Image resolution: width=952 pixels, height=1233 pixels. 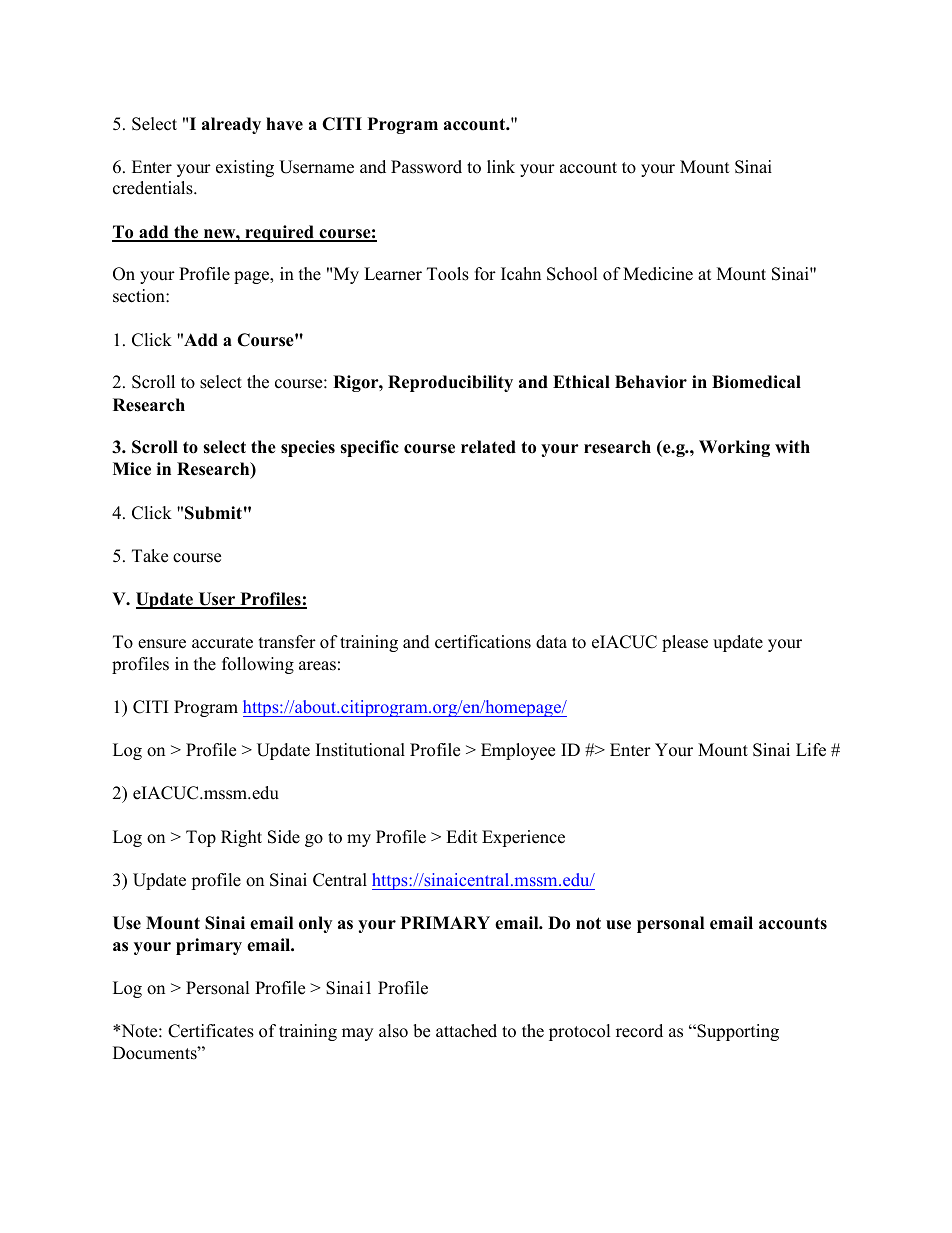 I want to click on Employee, so click(x=518, y=751).
